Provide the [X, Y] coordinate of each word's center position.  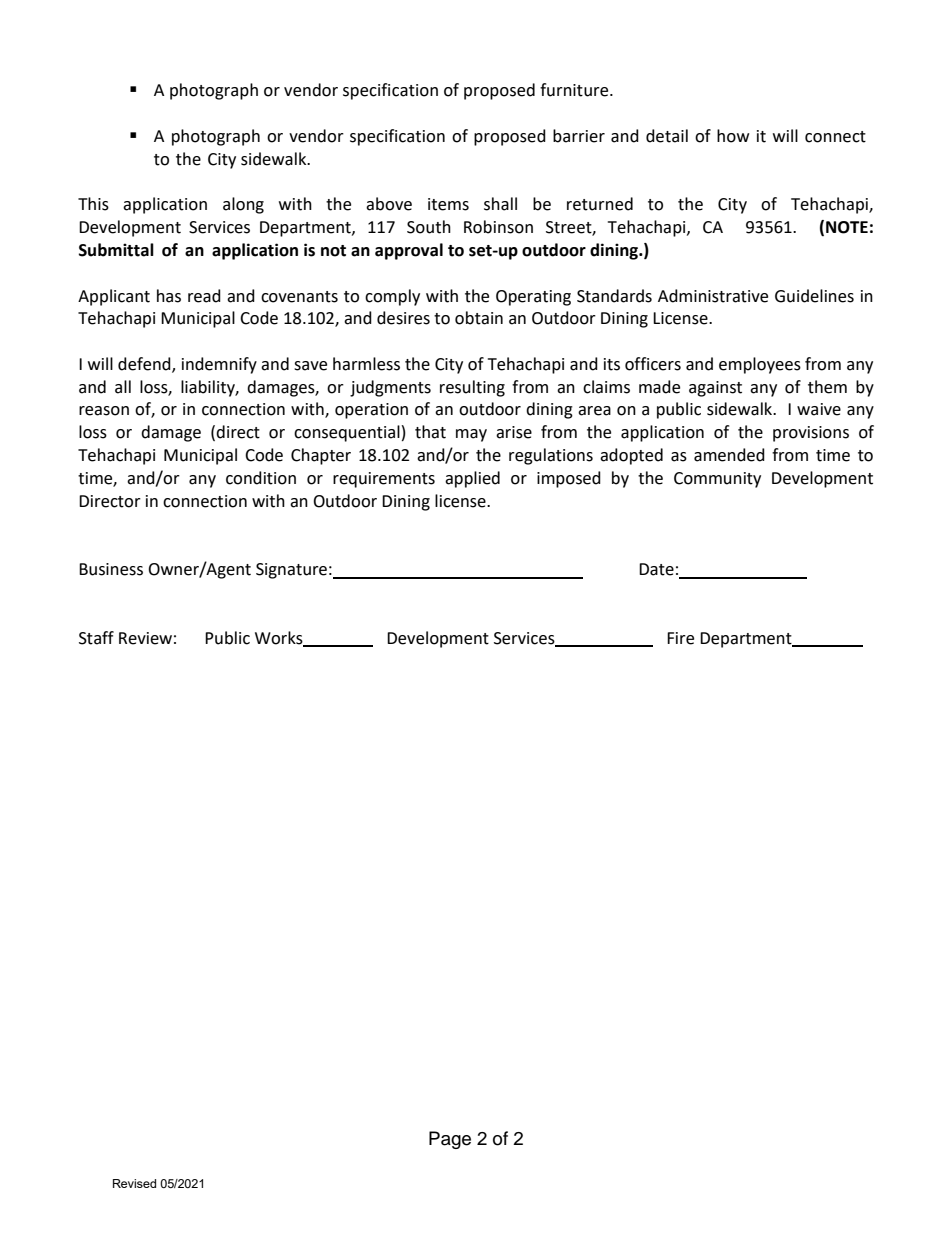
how [733, 136]
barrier [579, 136]
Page [450, 1140]
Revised [134, 1183]
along [243, 205]
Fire [680, 638]
